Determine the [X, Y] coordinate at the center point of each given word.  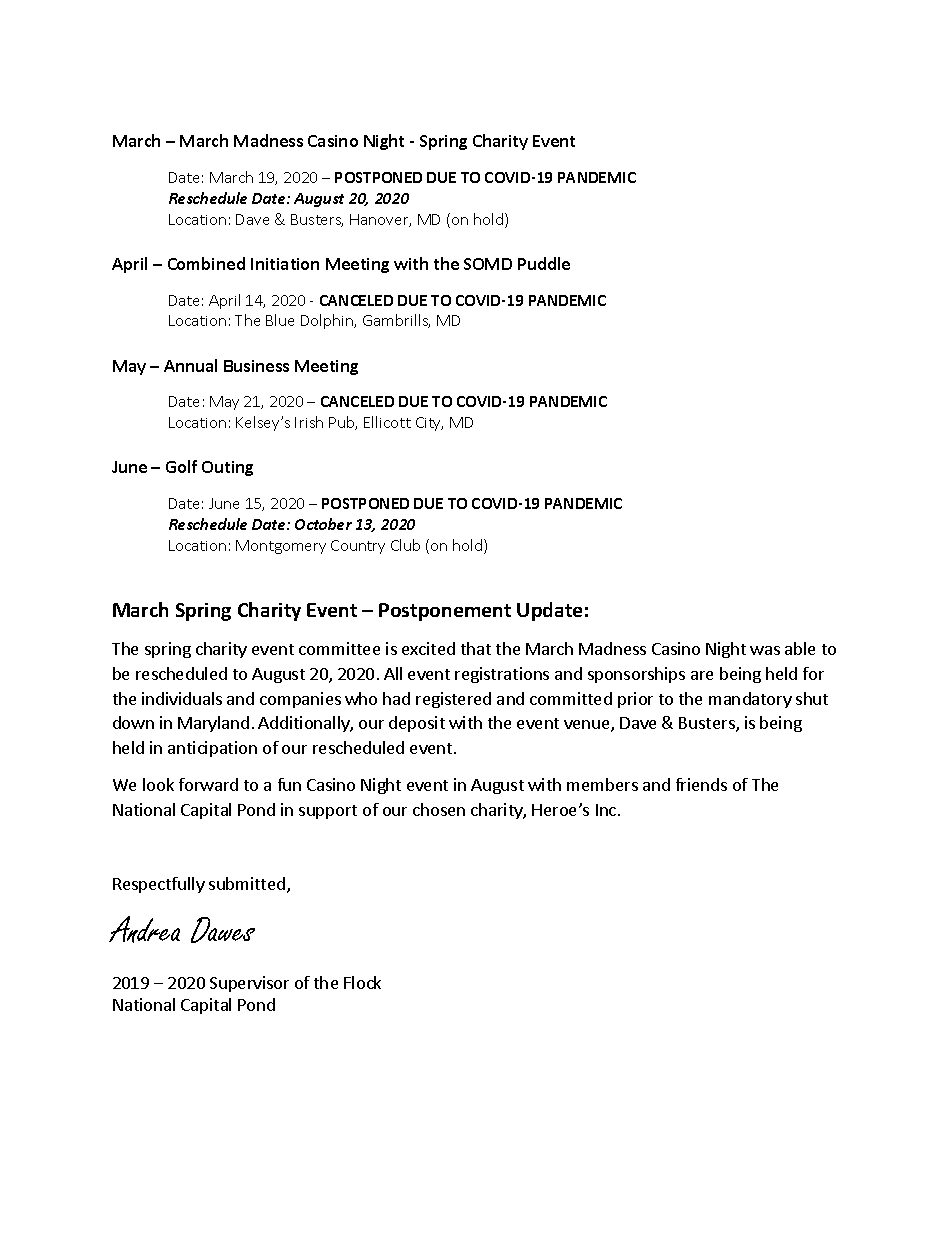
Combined [206, 263]
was [765, 650]
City [429, 424]
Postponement [445, 612]
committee [339, 648]
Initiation [285, 264]
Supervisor [249, 984]
